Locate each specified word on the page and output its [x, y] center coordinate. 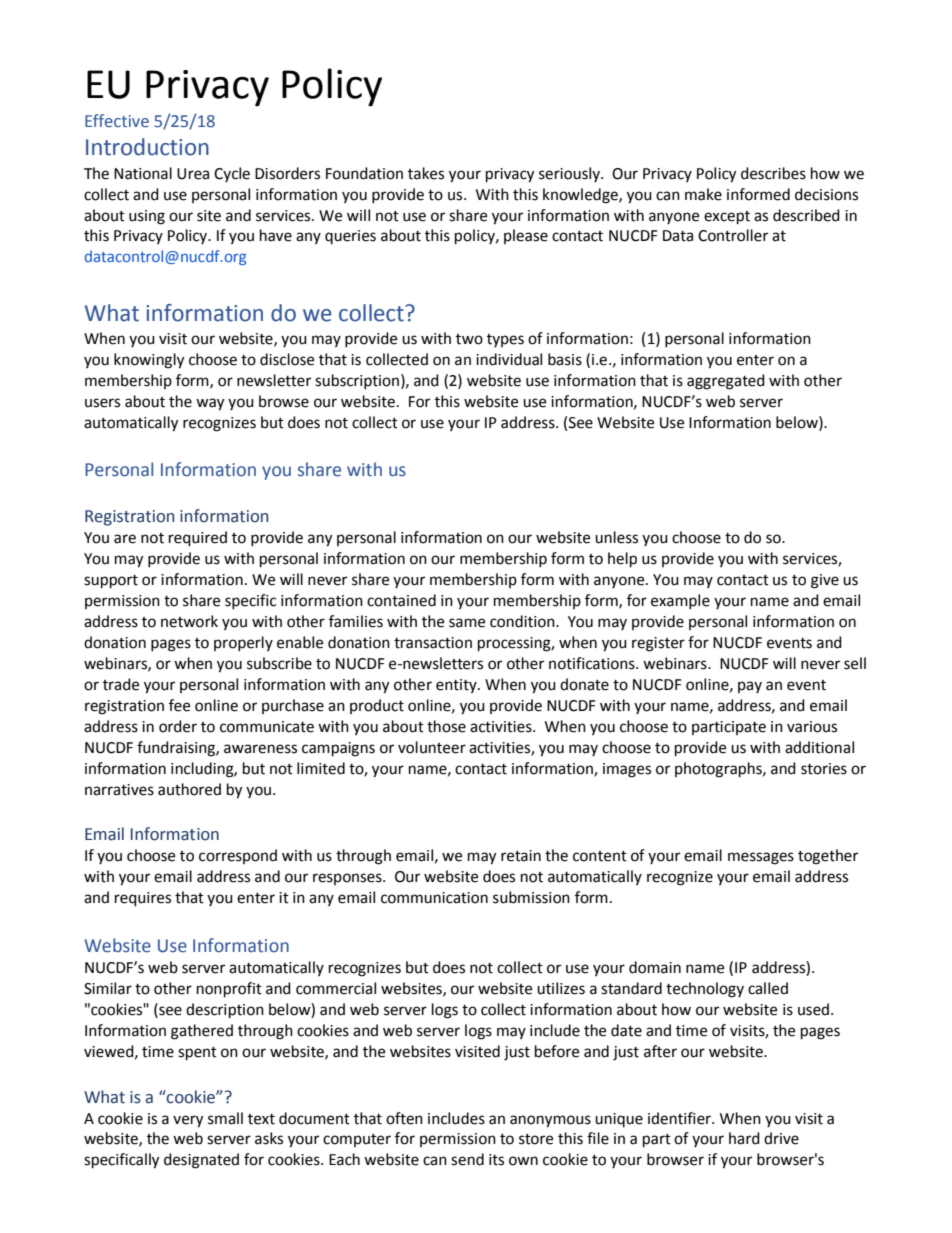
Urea [193, 174]
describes [773, 173]
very [188, 1121]
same [467, 623]
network [189, 621]
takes [426, 173]
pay [750, 687]
